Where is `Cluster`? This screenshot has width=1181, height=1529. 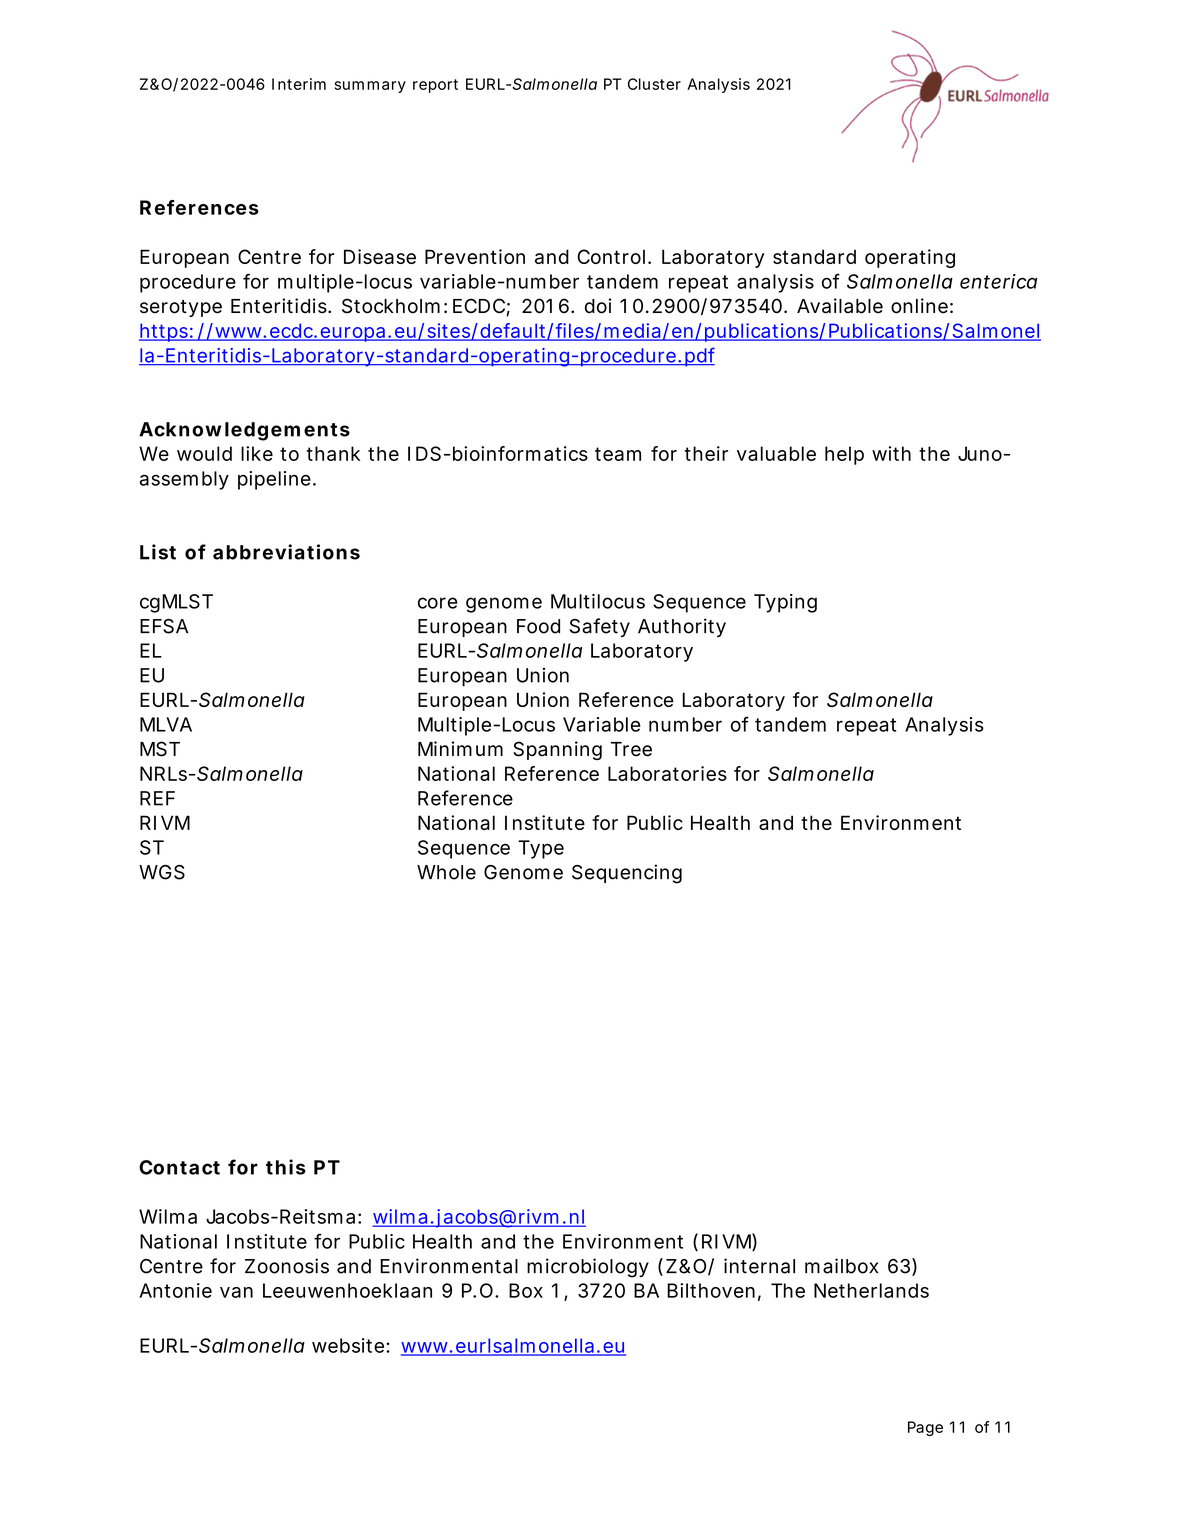
Cluster is located at coordinates (654, 84).
